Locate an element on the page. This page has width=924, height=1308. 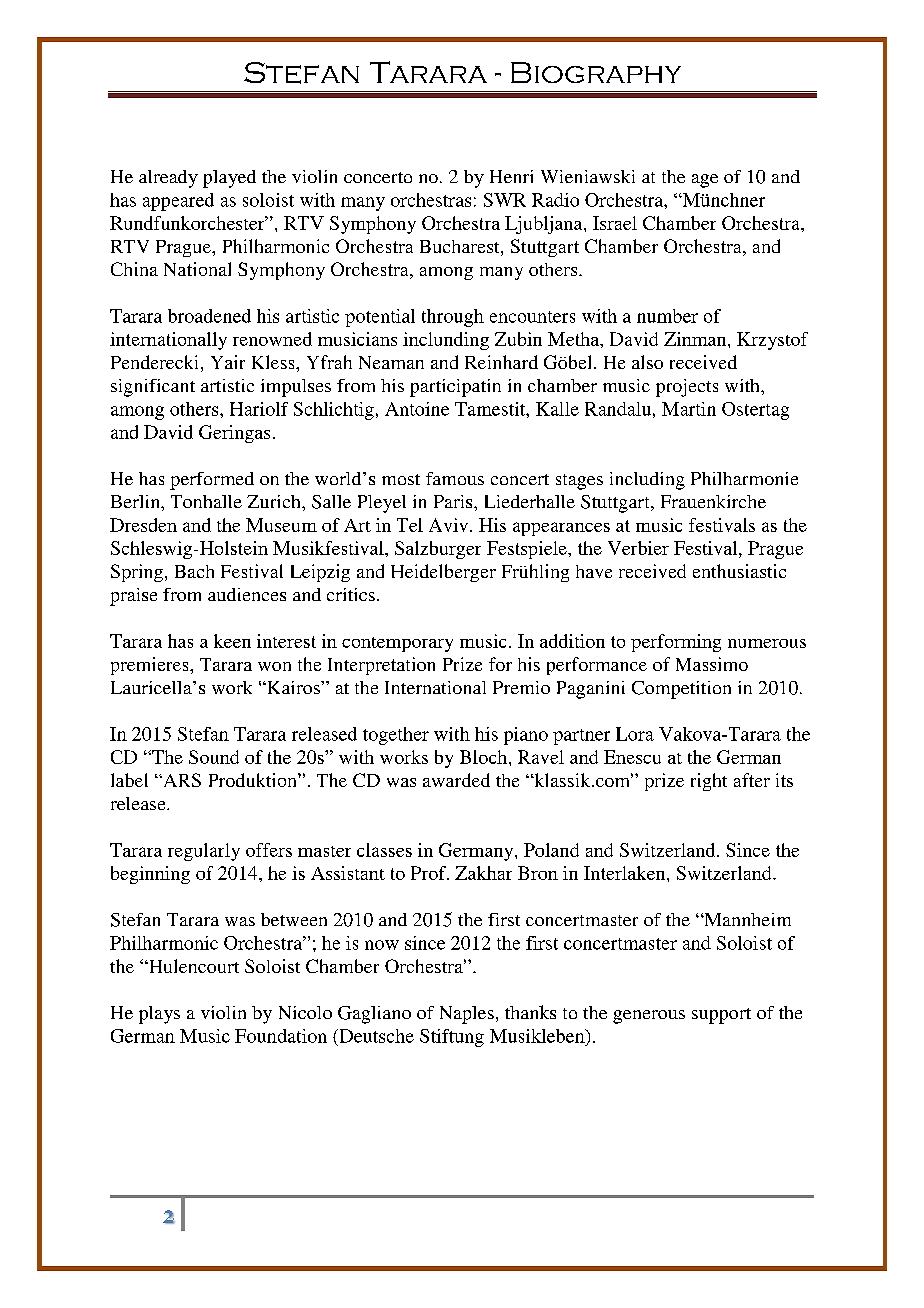
plays is located at coordinates (159, 1015).
